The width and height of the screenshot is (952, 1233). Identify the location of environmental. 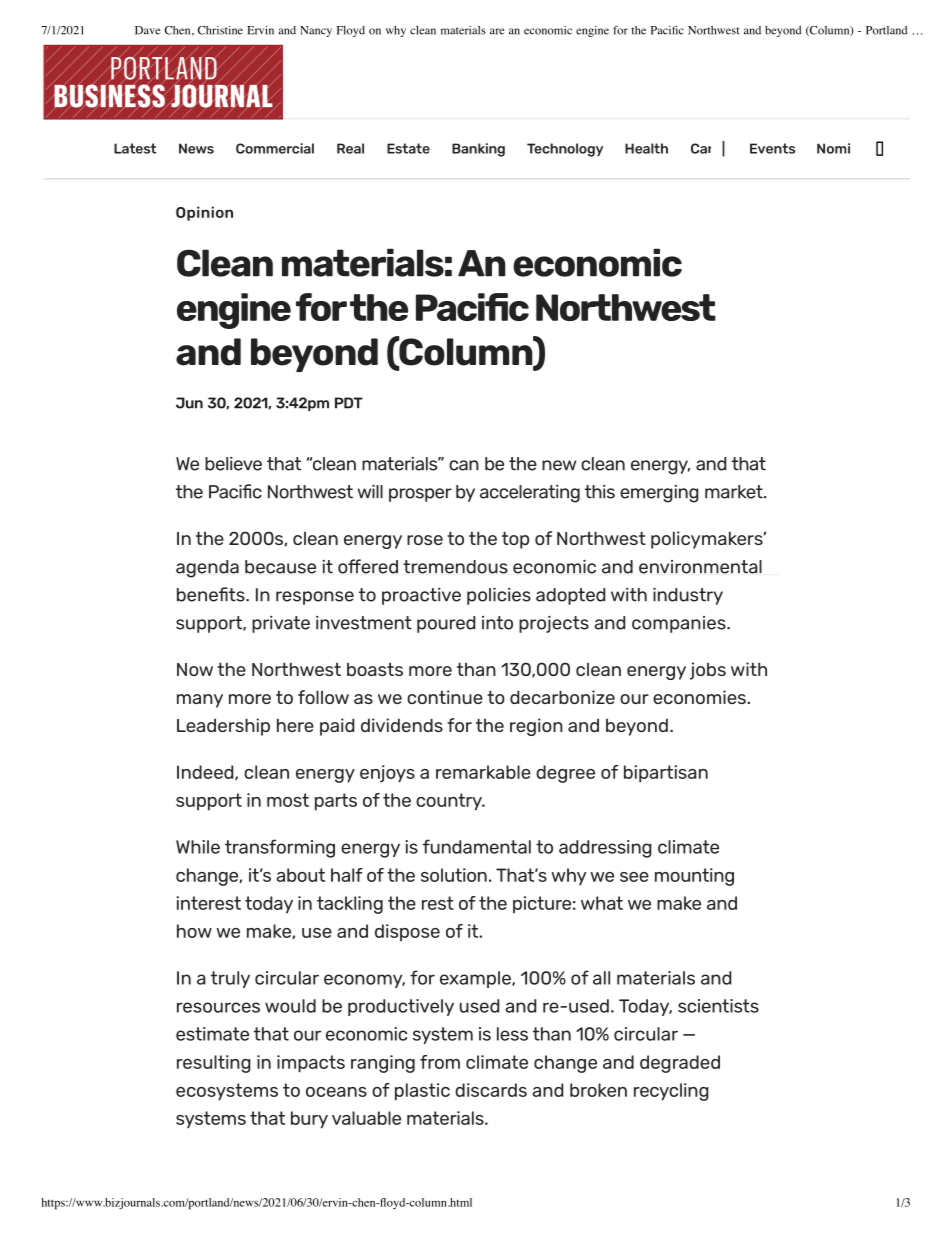
(700, 567).
